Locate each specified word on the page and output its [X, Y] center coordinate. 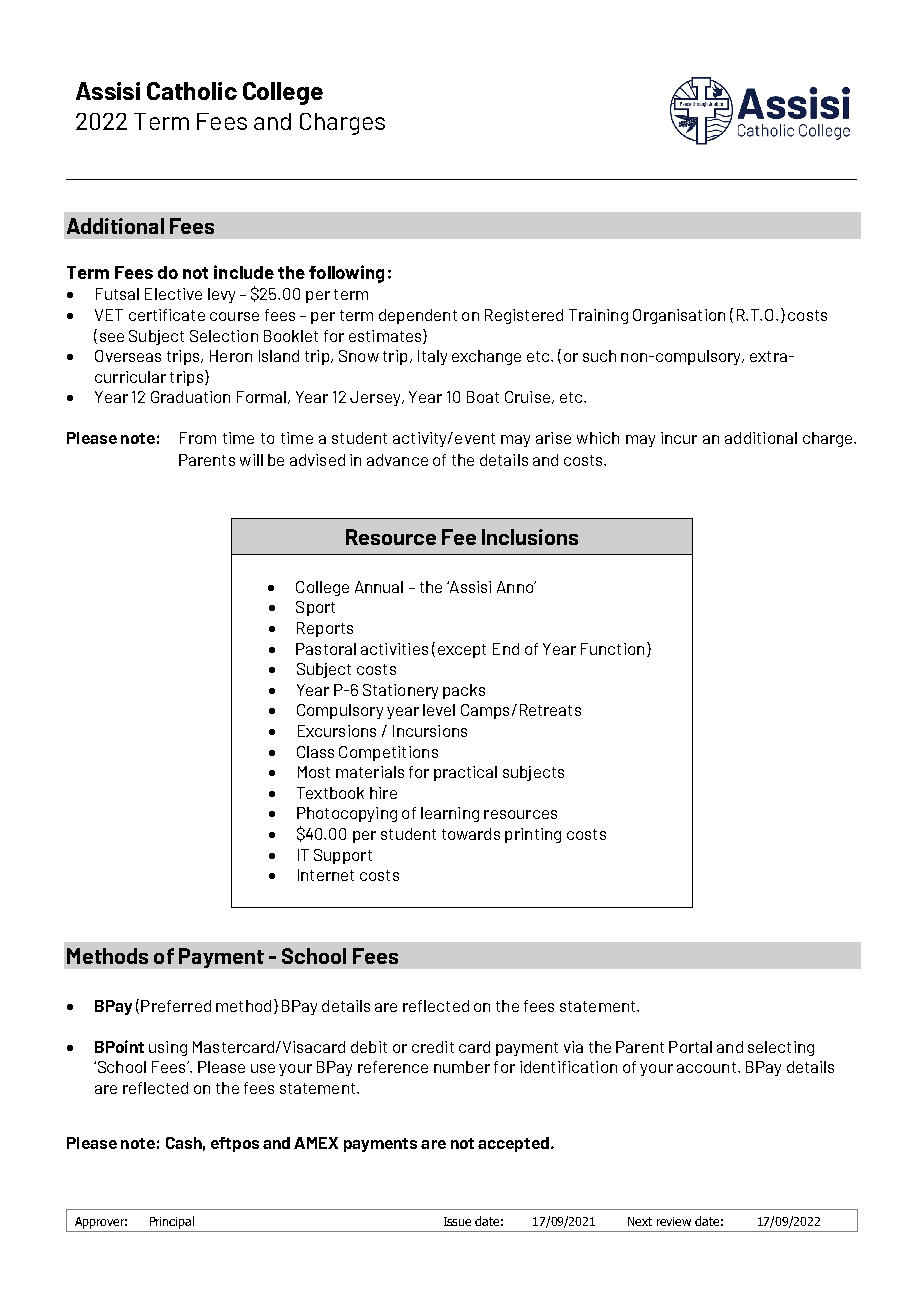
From [198, 438]
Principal [172, 1222]
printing [533, 835]
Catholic [192, 91]
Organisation [679, 316]
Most [314, 772]
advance [397, 460]
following [346, 274]
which [598, 438]
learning [450, 814]
